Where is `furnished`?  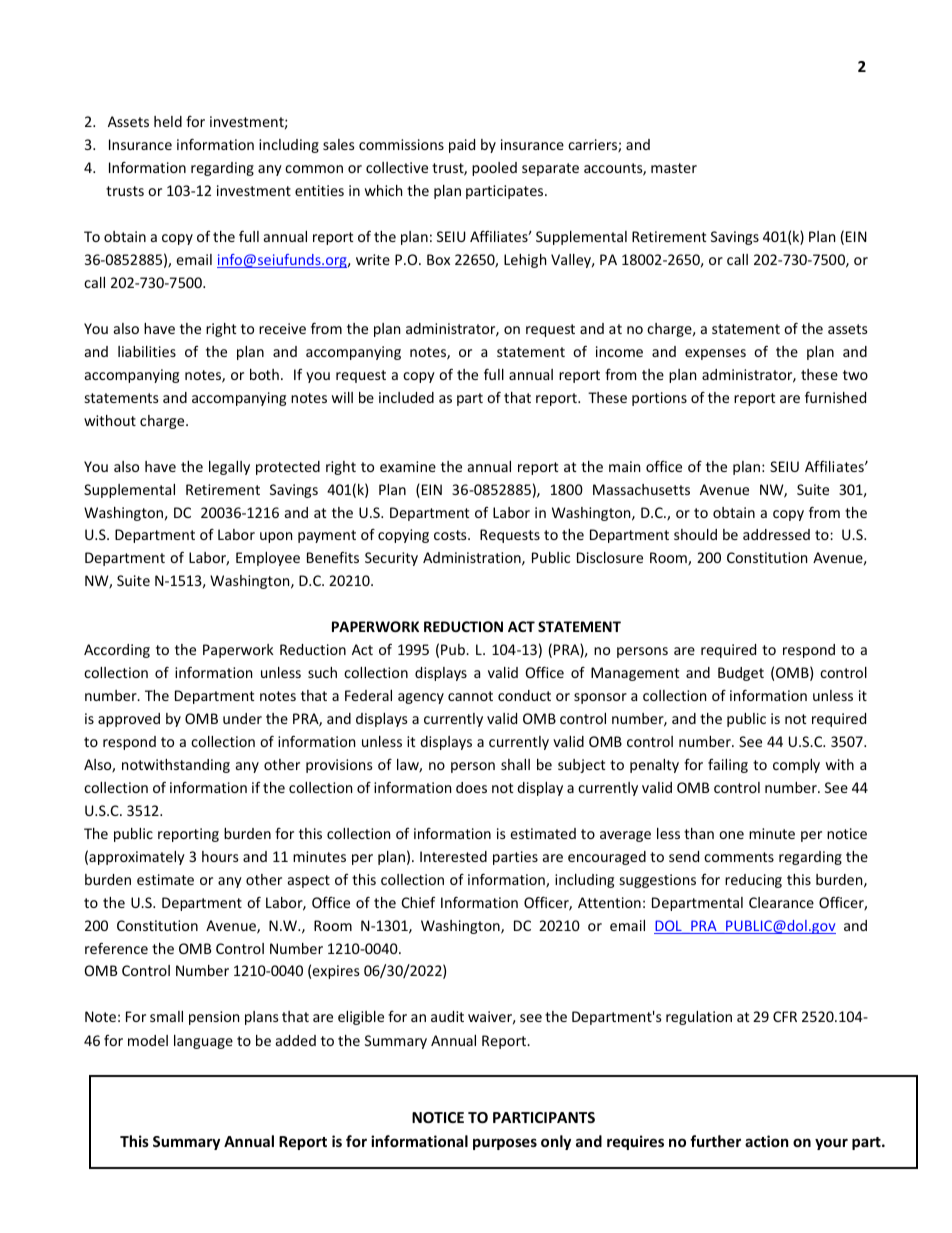
furnished is located at coordinates (835, 397).
